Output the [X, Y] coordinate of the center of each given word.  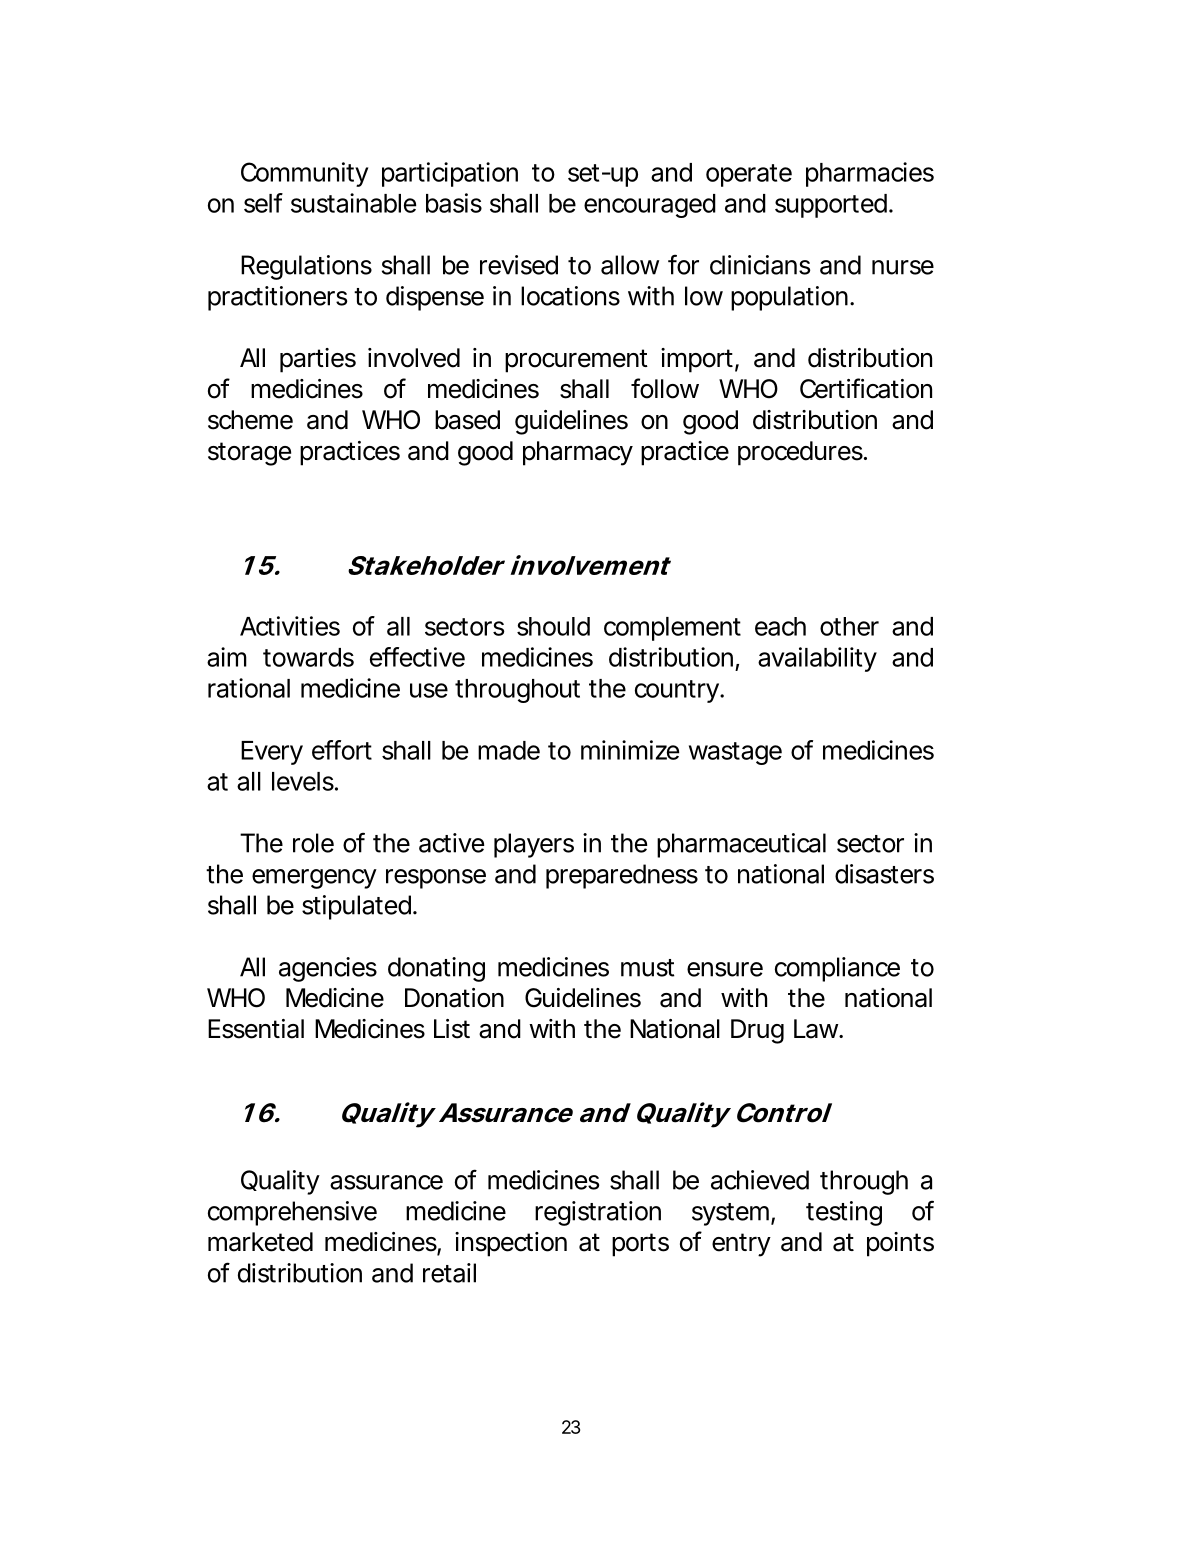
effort [342, 750]
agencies [328, 969]
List [452, 1029]
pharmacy [577, 453]
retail [449, 1273]
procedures [800, 453]
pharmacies [870, 174]
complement [672, 629]
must [648, 968]
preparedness [622, 876]
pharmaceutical [741, 845]
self [263, 203]
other [849, 626]
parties [318, 360]
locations [570, 296]
